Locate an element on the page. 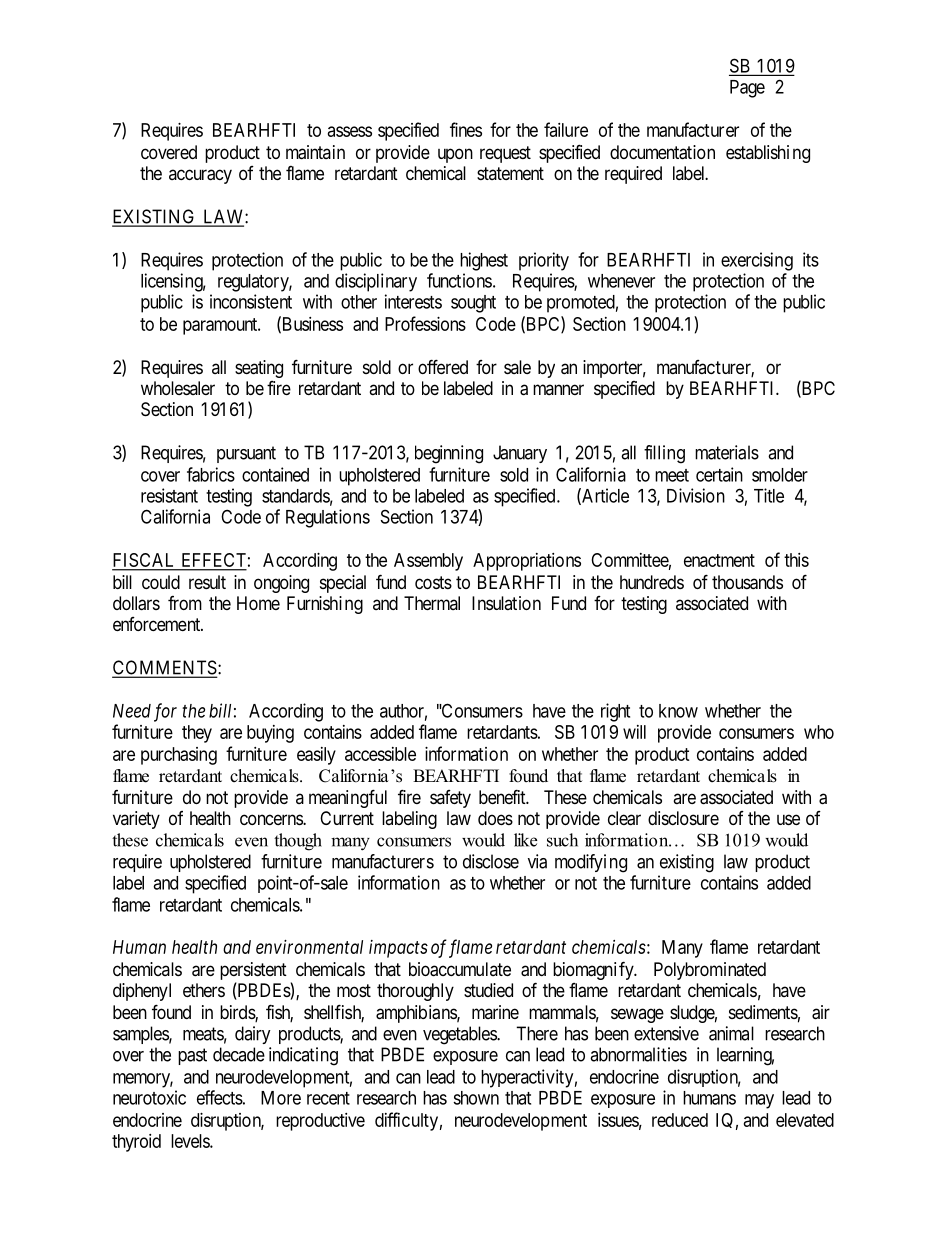 Image resolution: width=952 pixels, height=1233 pixels. fines is located at coordinates (466, 129).
